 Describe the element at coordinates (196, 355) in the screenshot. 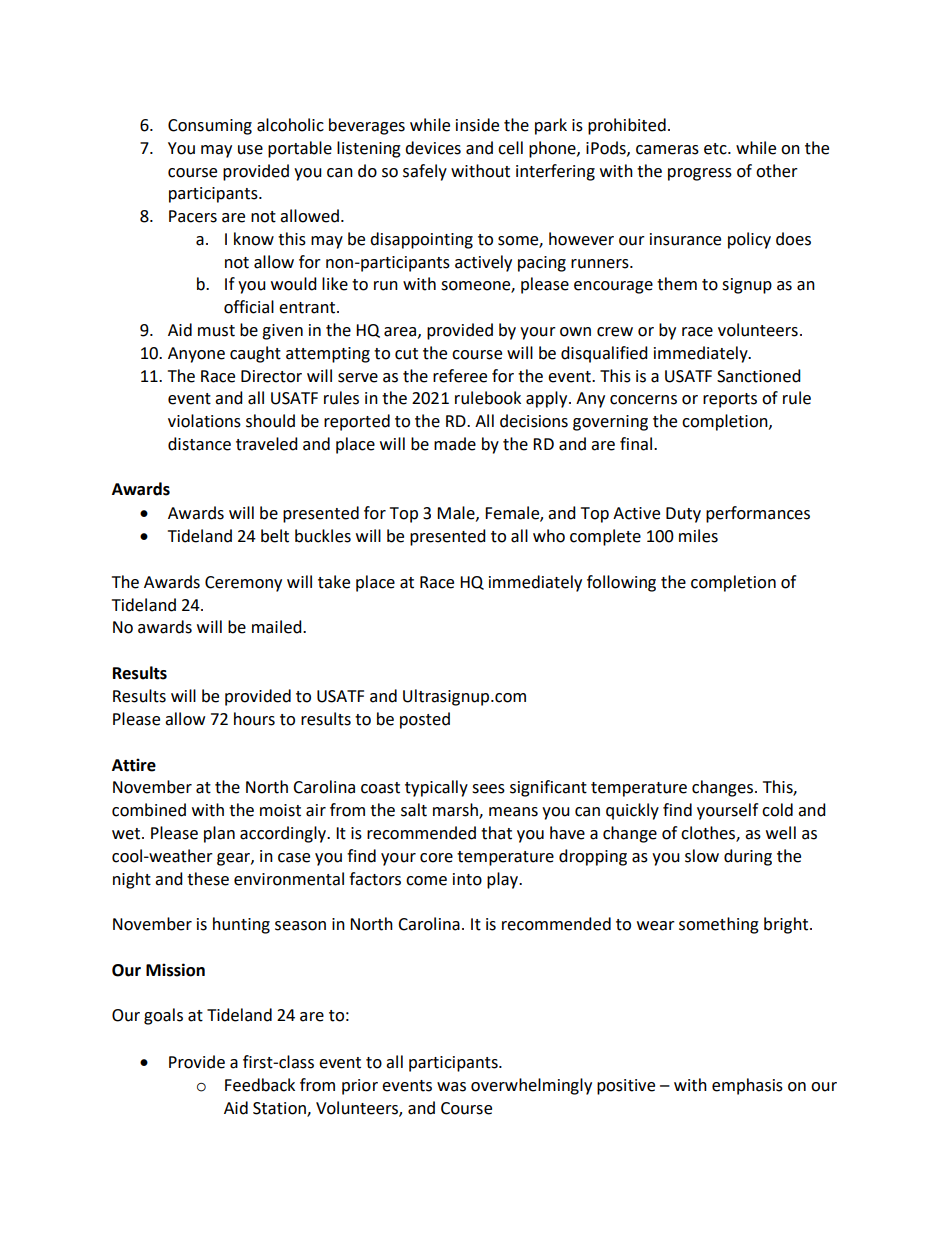

I see `Anyone` at that location.
